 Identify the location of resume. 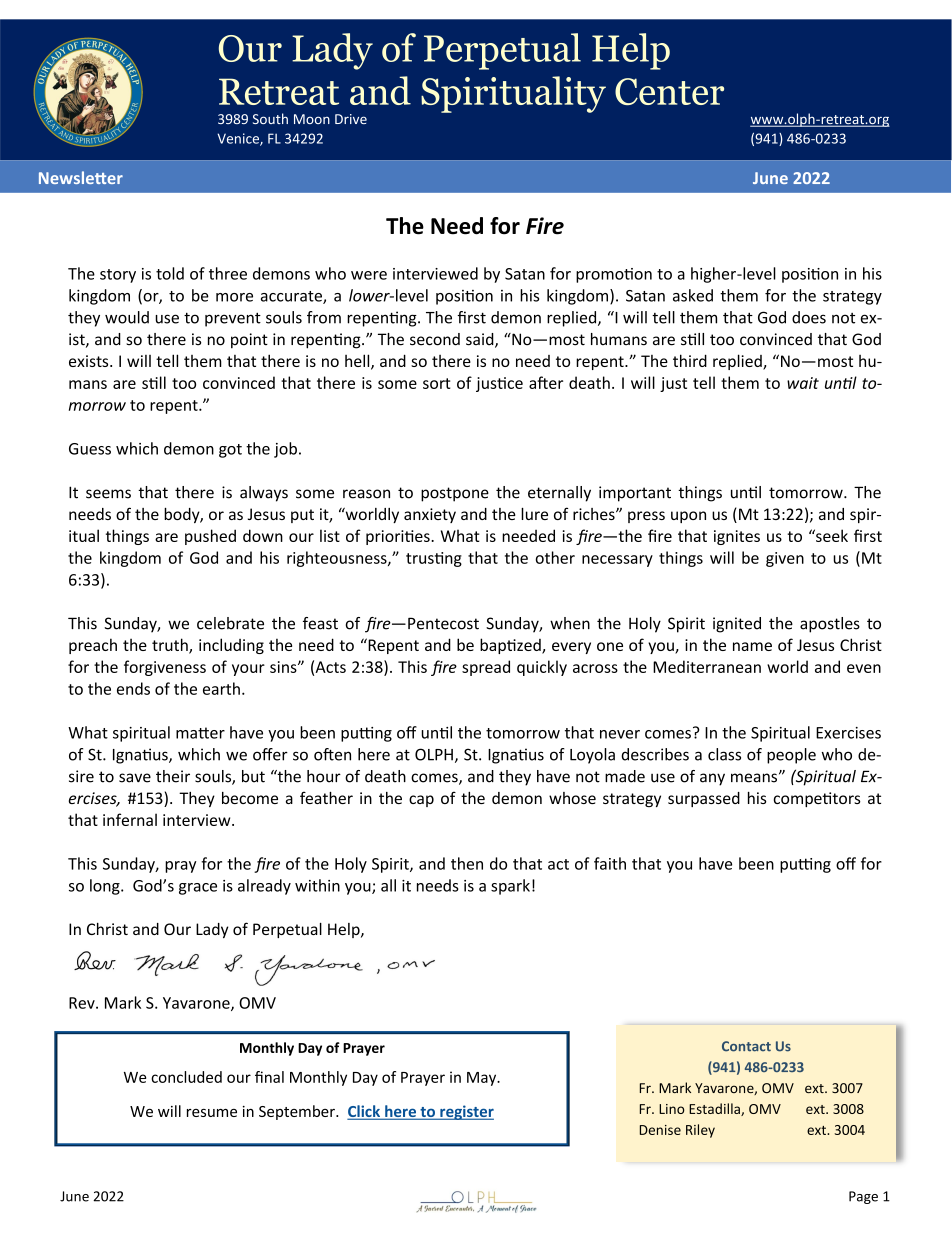
(212, 1113).
